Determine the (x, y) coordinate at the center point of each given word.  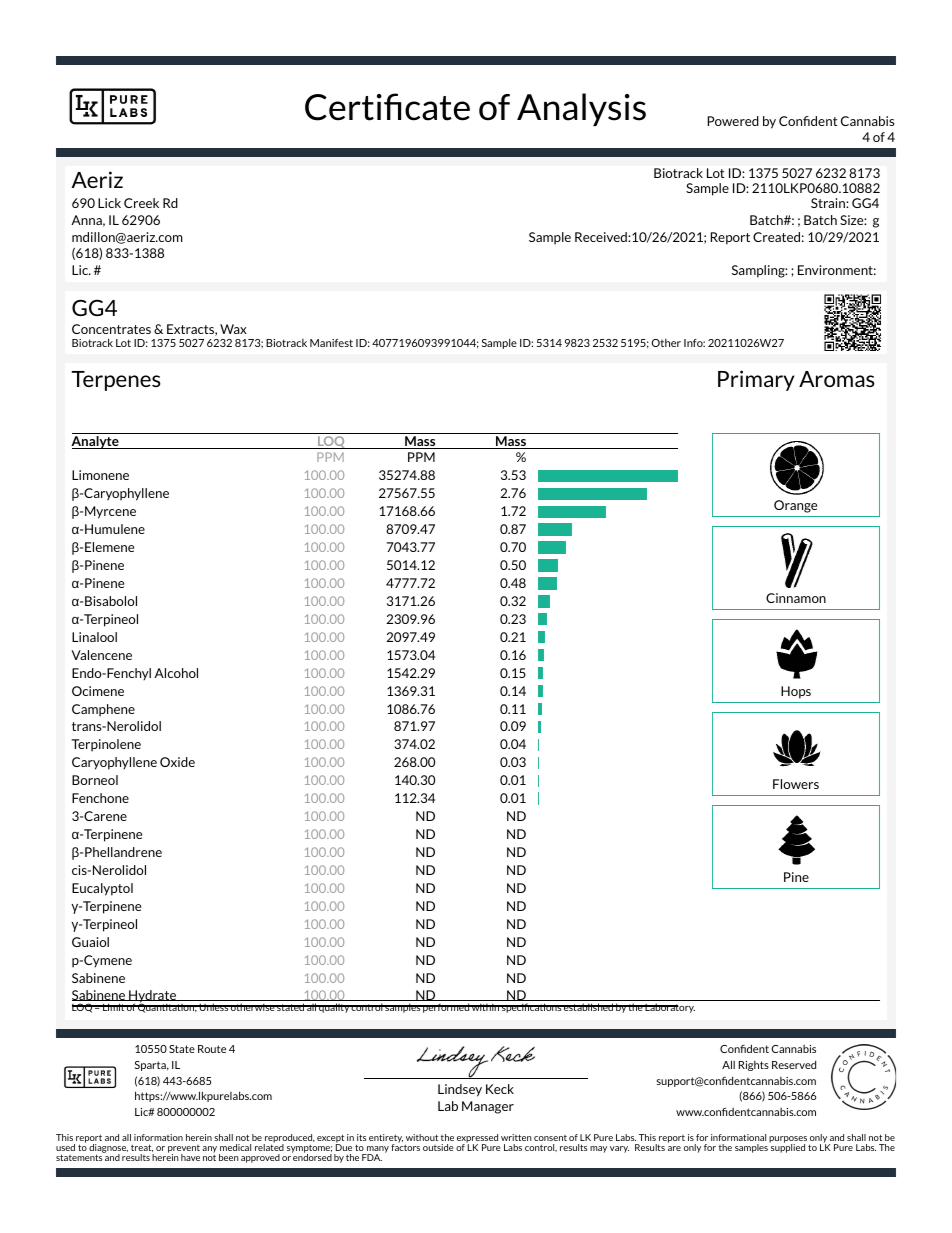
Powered (733, 121)
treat (142, 1148)
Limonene (100, 475)
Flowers (796, 784)
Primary (756, 380)
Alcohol (176, 673)
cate (437, 108)
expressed (477, 1139)
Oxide (177, 762)
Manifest (331, 343)
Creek (141, 203)
